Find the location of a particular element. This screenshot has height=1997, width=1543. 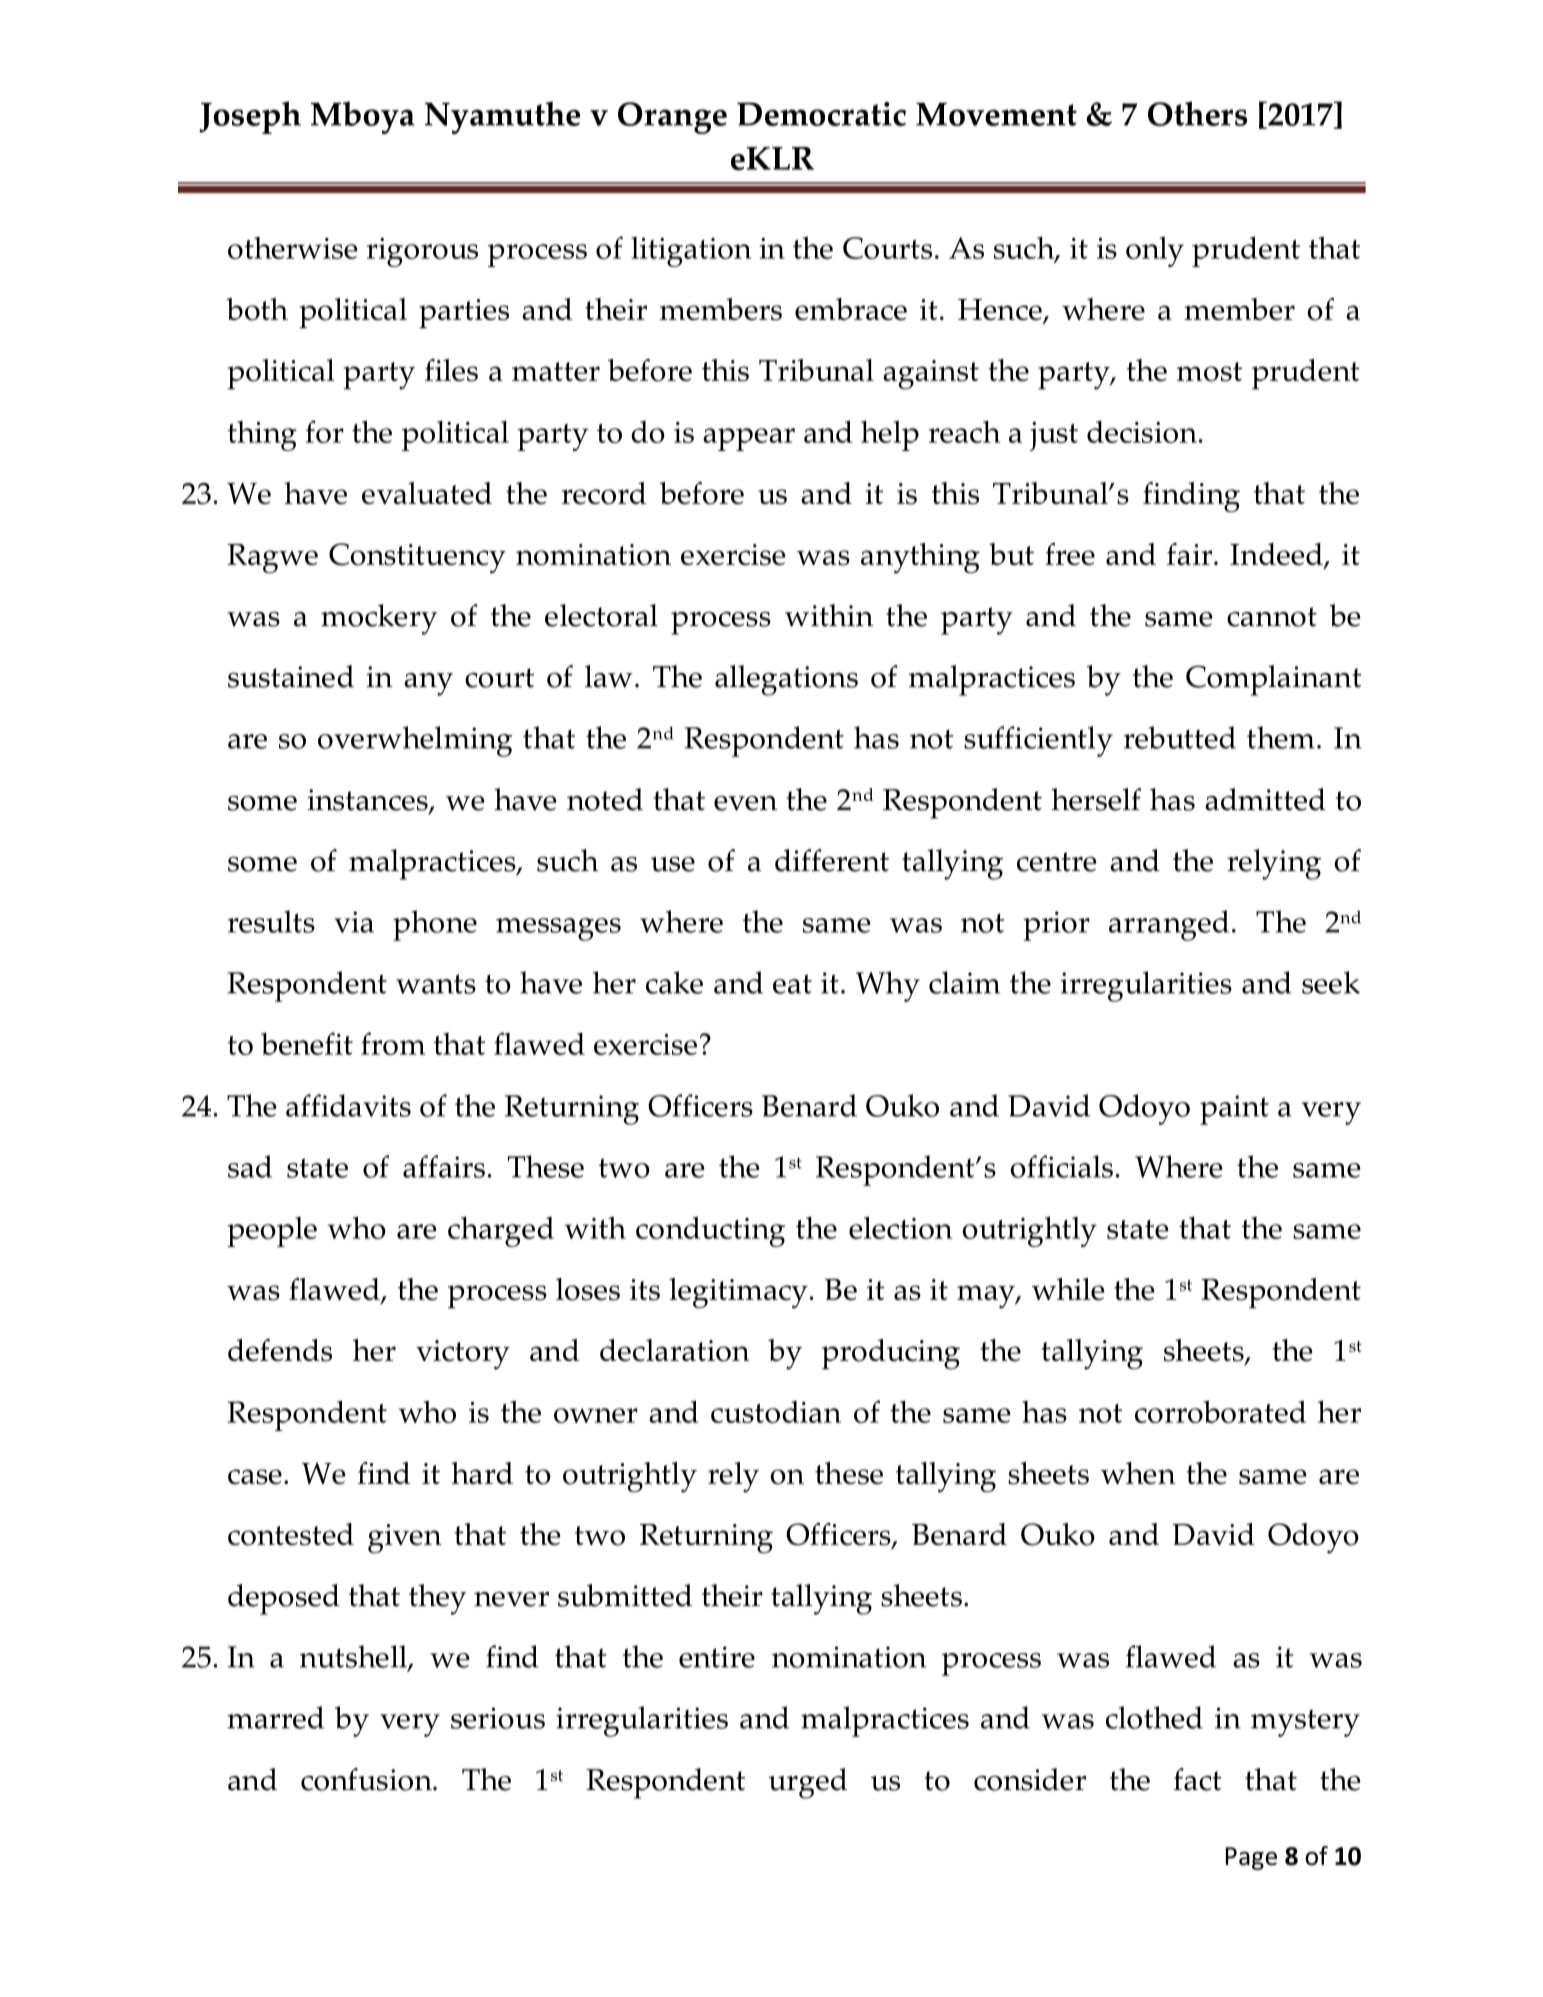

Others is located at coordinates (1197, 113).
